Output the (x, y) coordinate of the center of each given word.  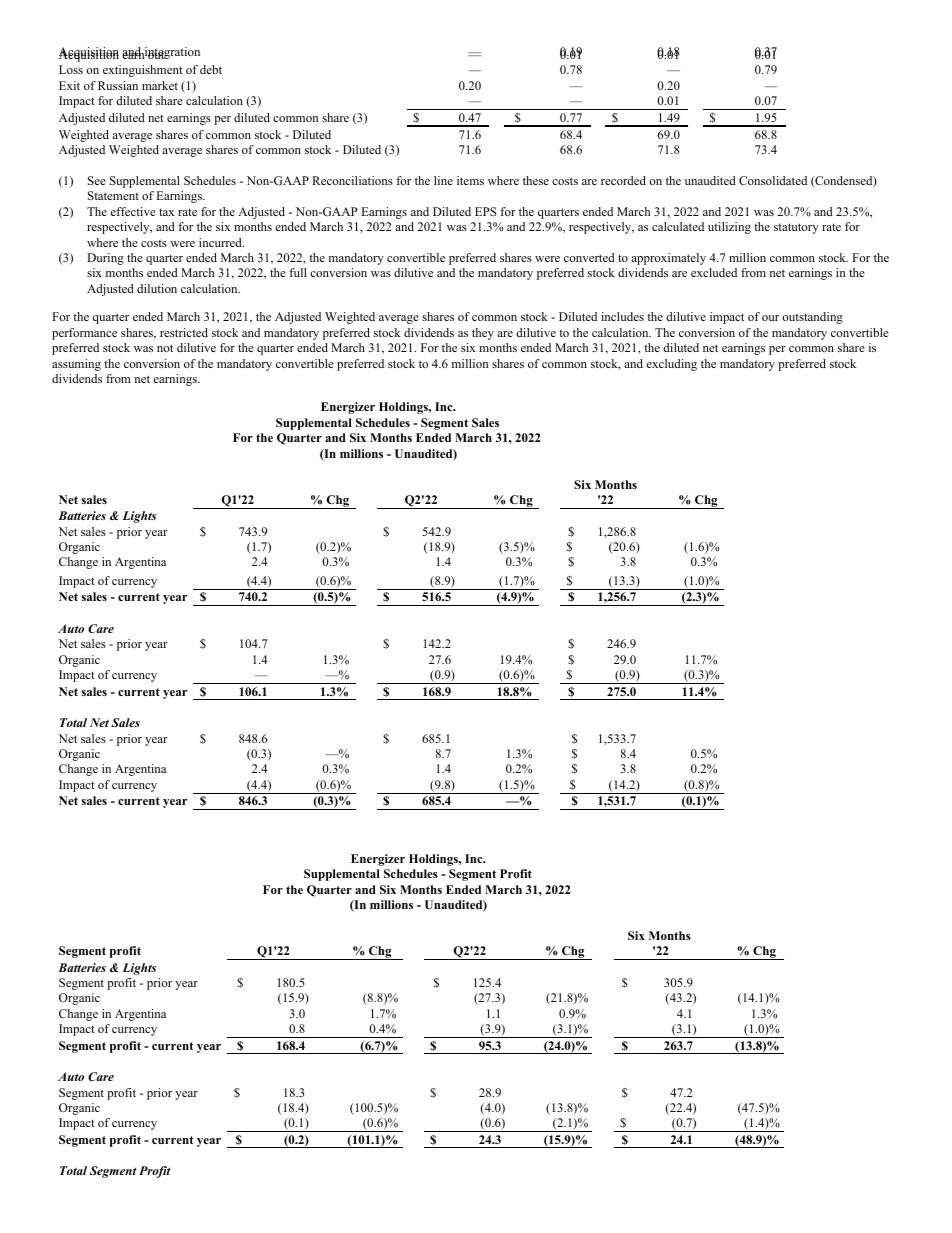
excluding (671, 365)
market (160, 85)
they (483, 334)
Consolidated (773, 180)
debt (211, 69)
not (165, 348)
